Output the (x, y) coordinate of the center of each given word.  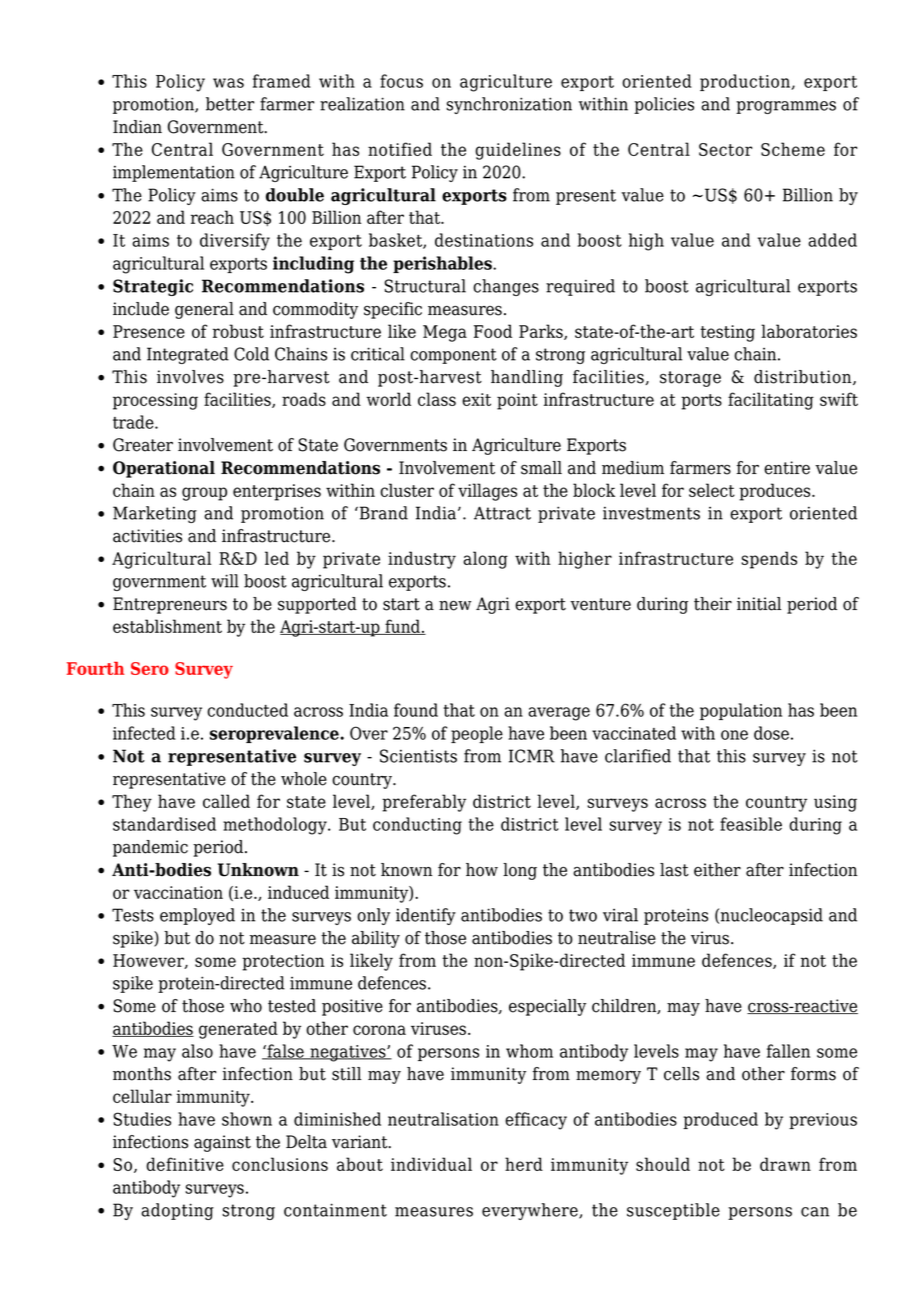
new (455, 605)
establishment (167, 626)
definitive (185, 1164)
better (230, 104)
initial (759, 604)
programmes (786, 107)
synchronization (509, 105)
